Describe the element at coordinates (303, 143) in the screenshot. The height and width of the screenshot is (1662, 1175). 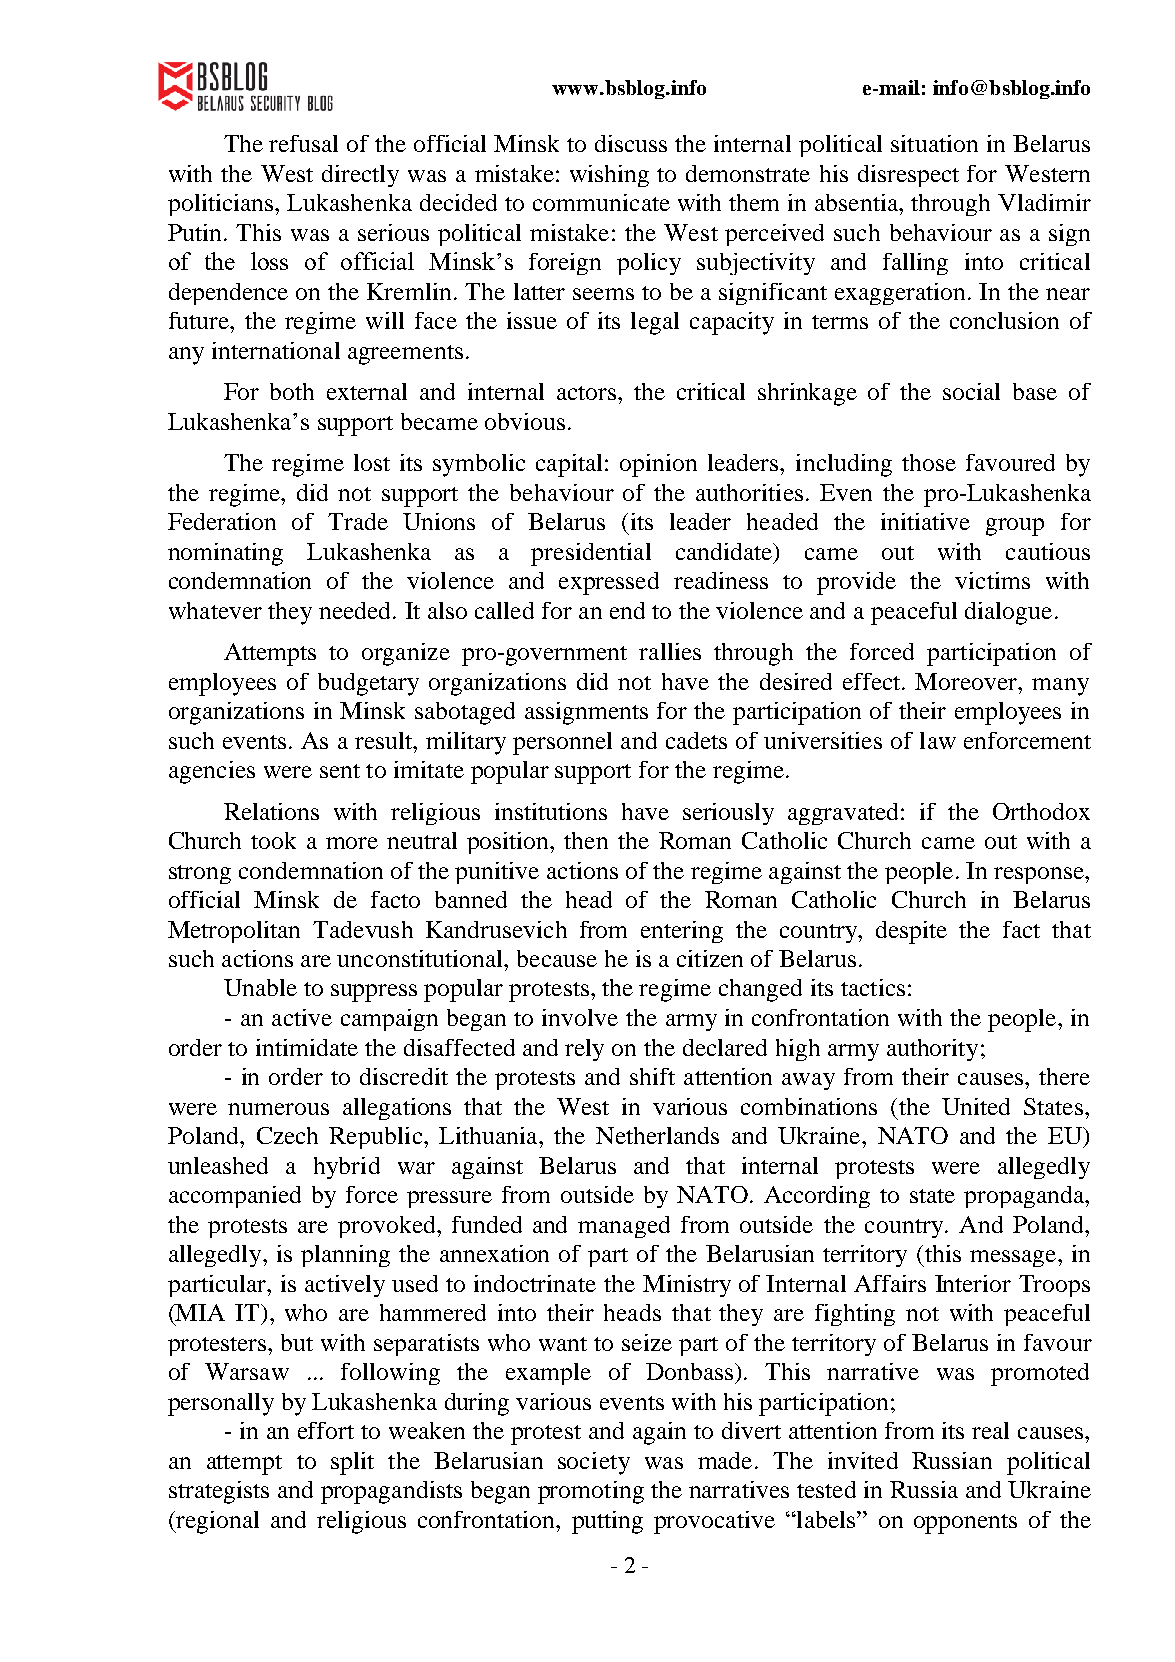
I see `refusal` at that location.
